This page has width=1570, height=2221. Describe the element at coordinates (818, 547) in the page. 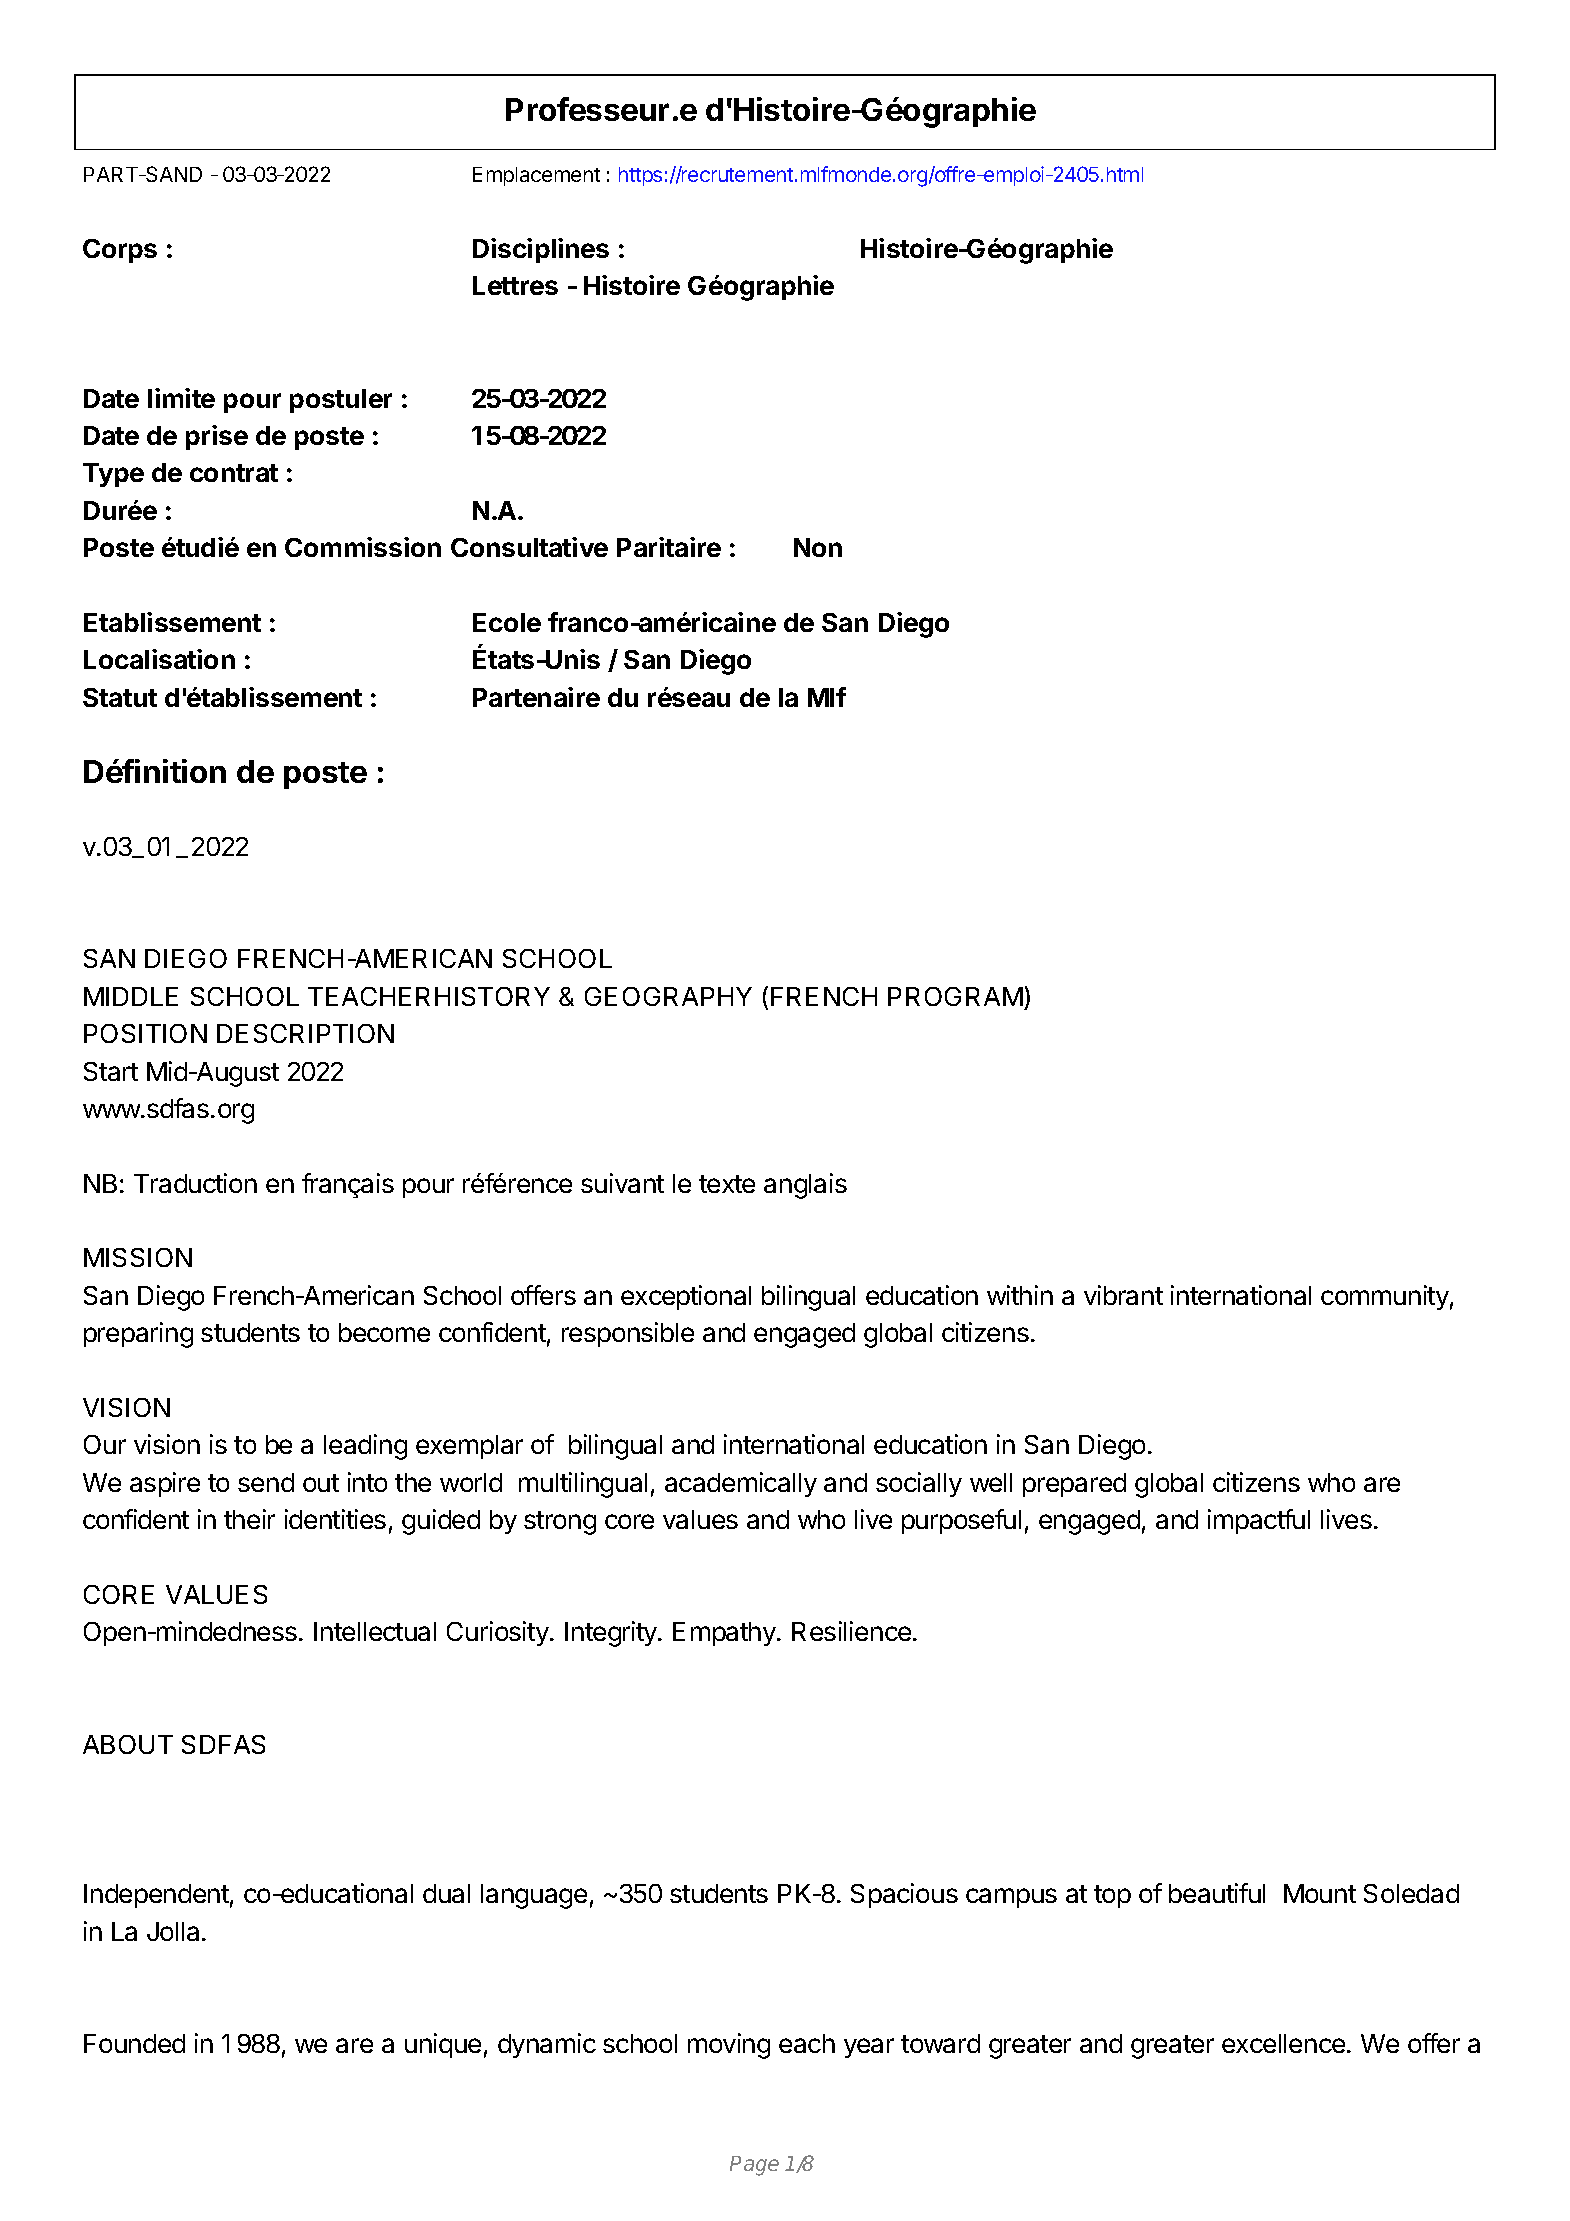

I see `Non` at that location.
